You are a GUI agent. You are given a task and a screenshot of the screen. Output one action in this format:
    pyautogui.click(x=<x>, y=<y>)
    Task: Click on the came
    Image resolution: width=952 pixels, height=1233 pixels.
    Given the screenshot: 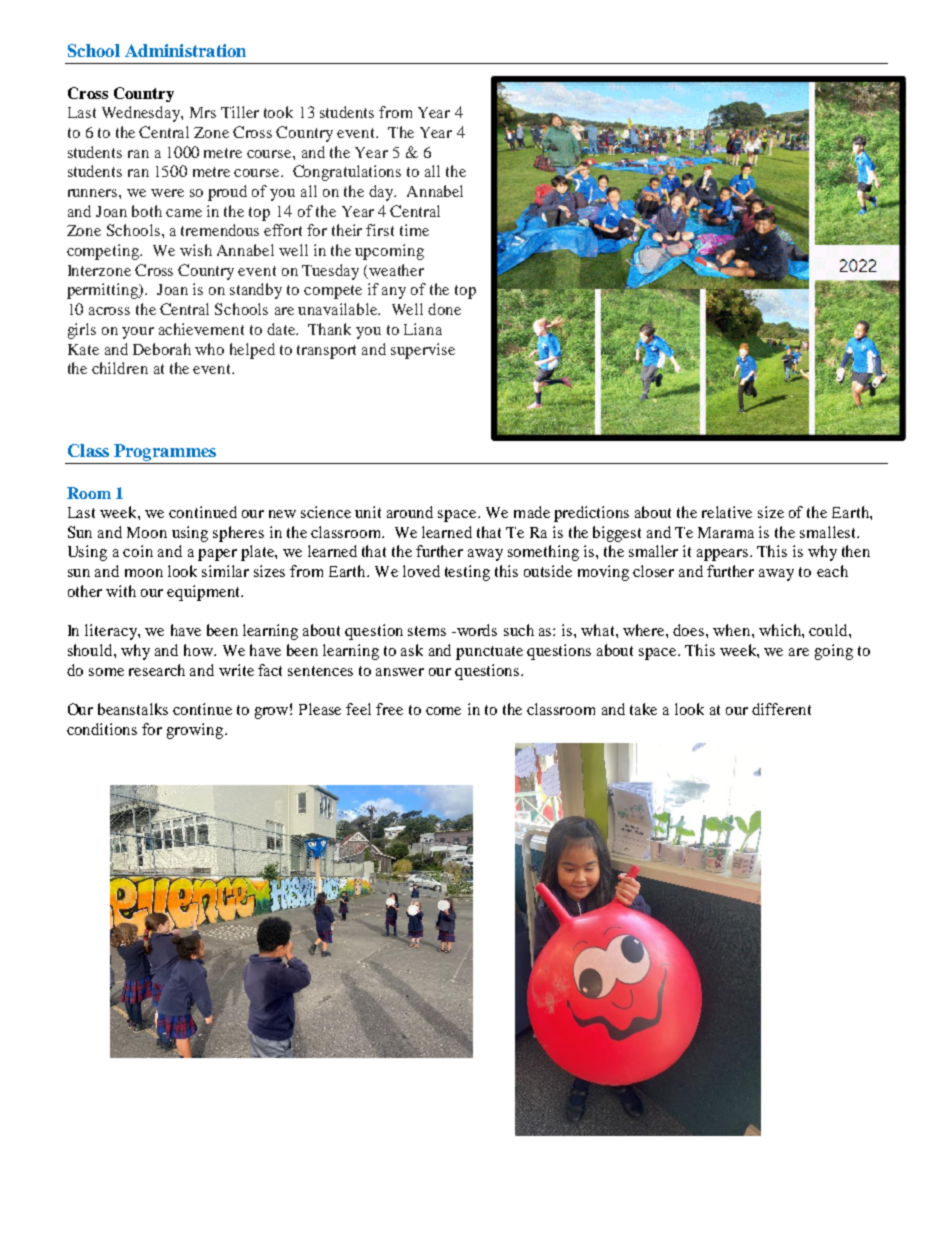 What is the action you would take?
    pyautogui.click(x=184, y=213)
